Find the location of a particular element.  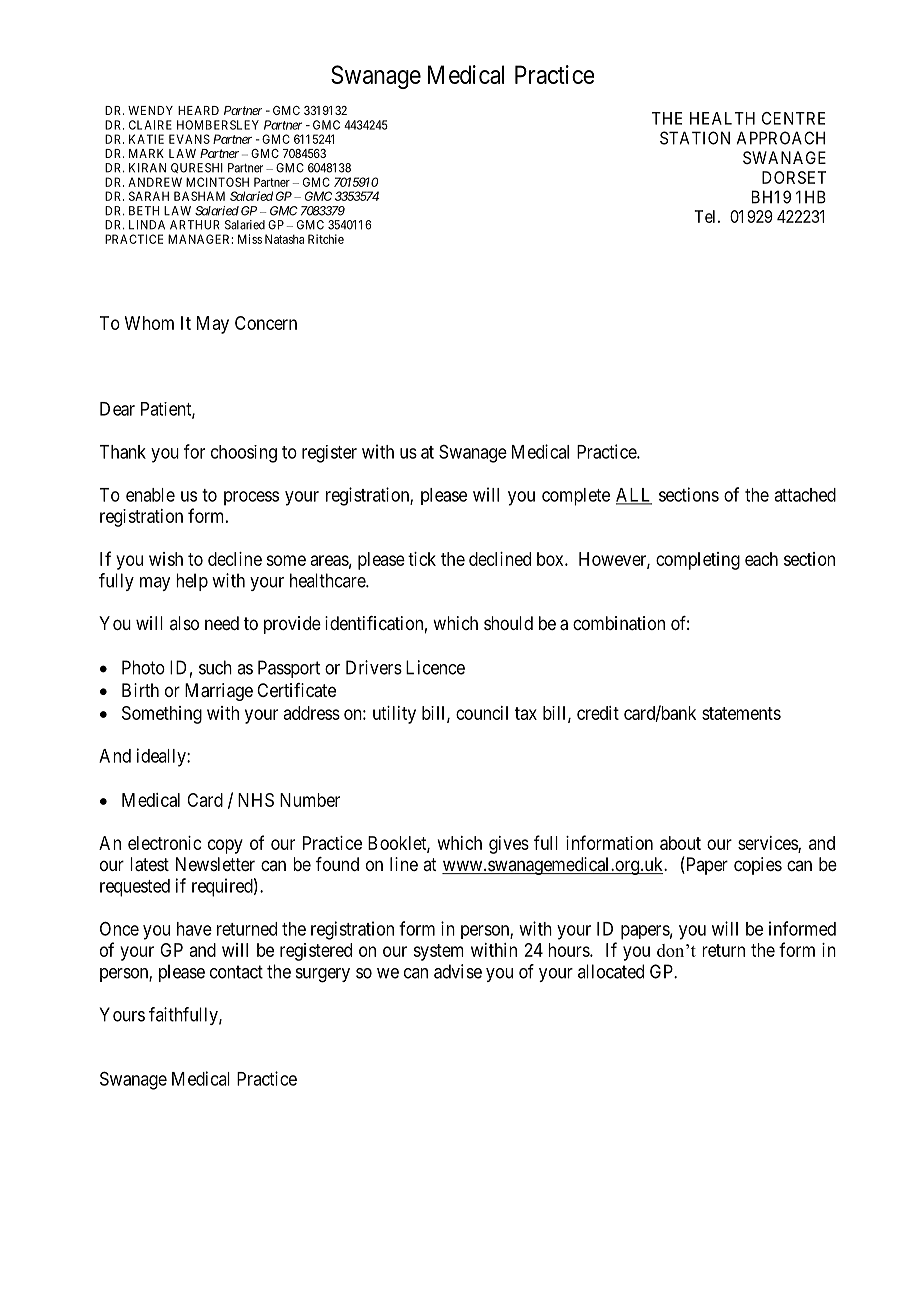

ideally is located at coordinates (162, 757).
